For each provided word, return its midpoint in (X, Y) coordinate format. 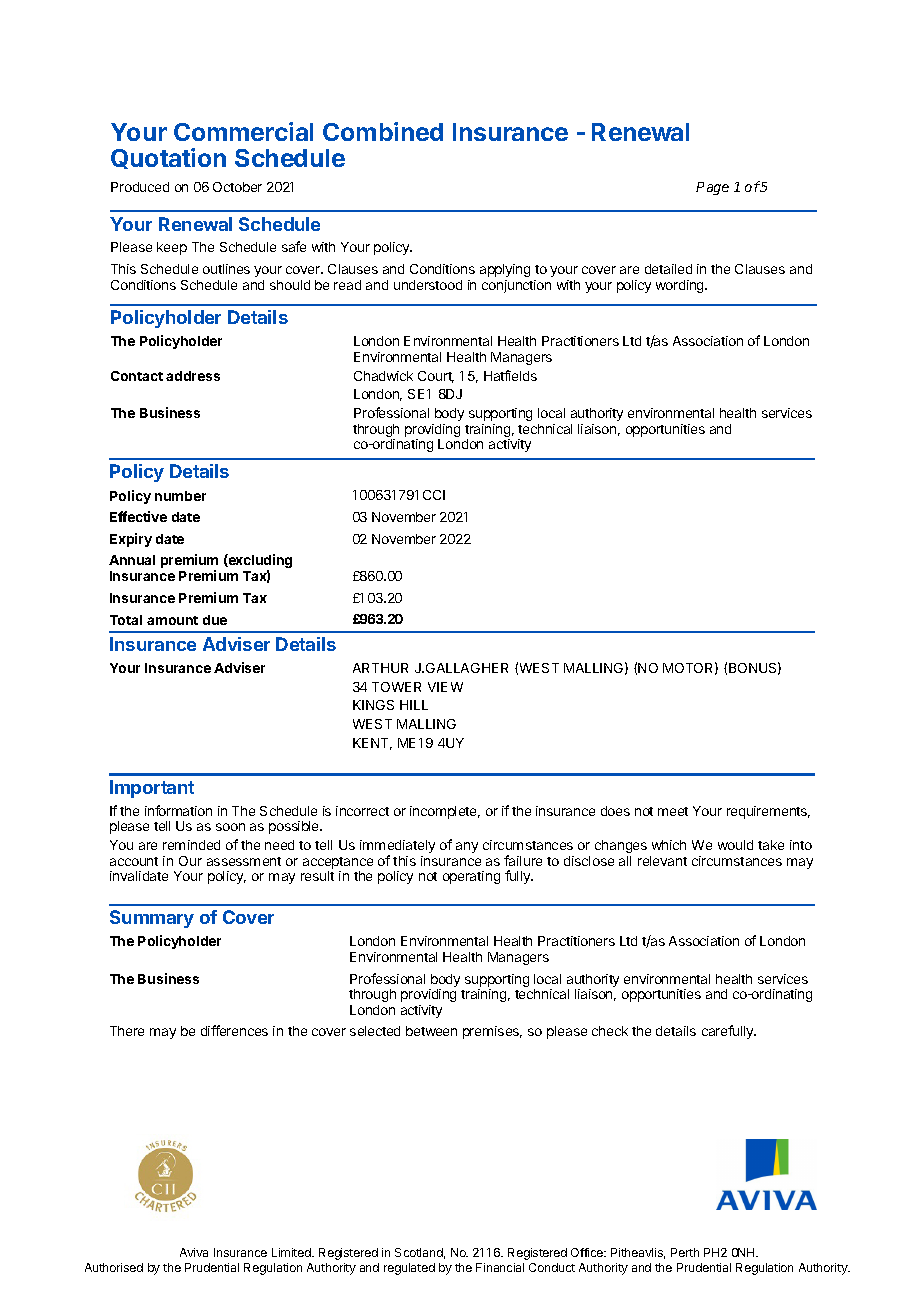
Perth (685, 1252)
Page (712, 188)
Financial (500, 1267)
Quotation (168, 158)
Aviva (194, 1252)
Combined (383, 131)
